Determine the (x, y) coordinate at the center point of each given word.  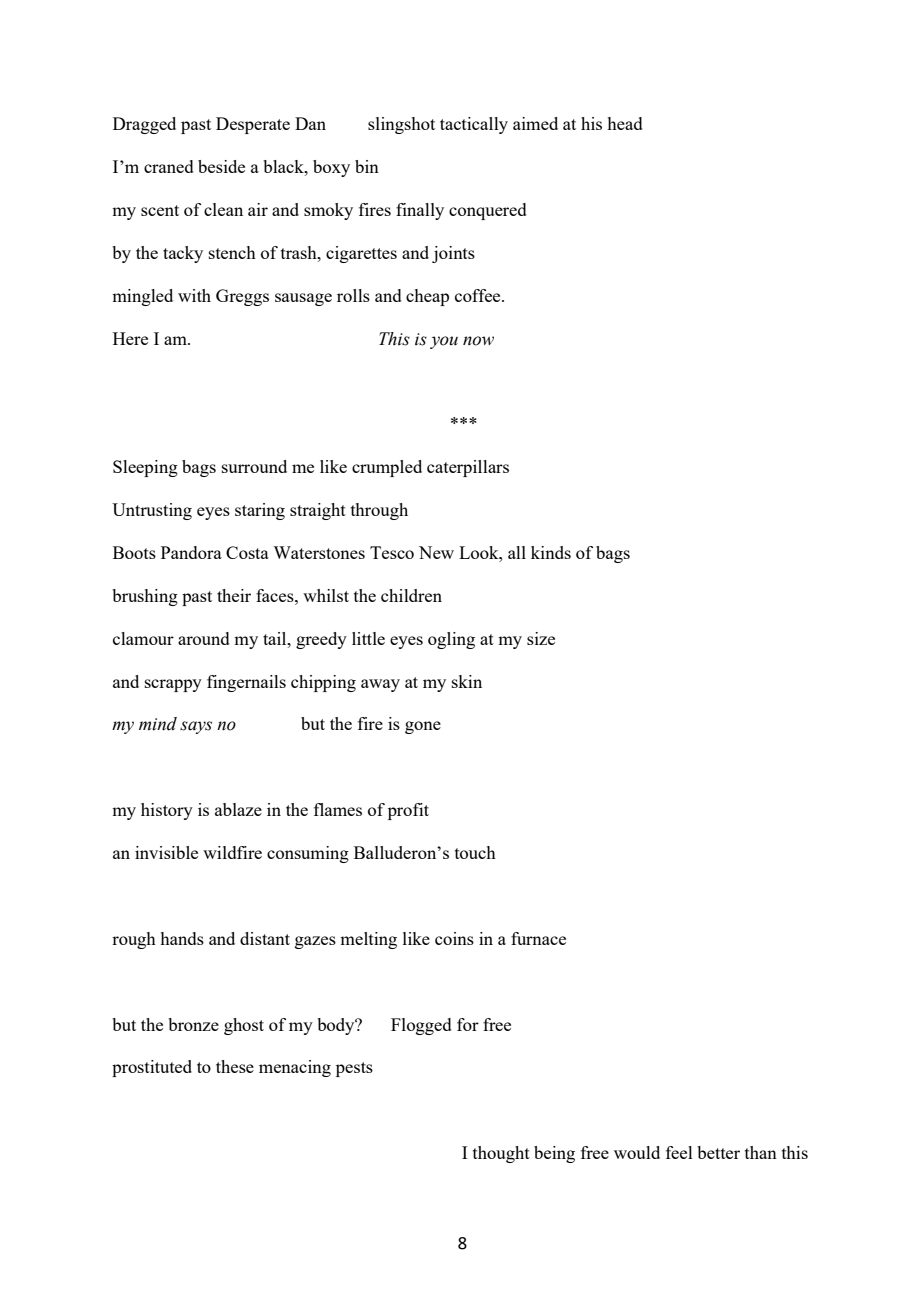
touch (475, 852)
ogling (451, 640)
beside (221, 166)
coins (454, 938)
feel (679, 1152)
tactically (474, 125)
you (444, 342)
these (235, 1066)
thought (501, 1154)
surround (254, 466)
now (478, 341)
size (541, 638)
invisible (166, 852)
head (625, 123)
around (204, 638)
